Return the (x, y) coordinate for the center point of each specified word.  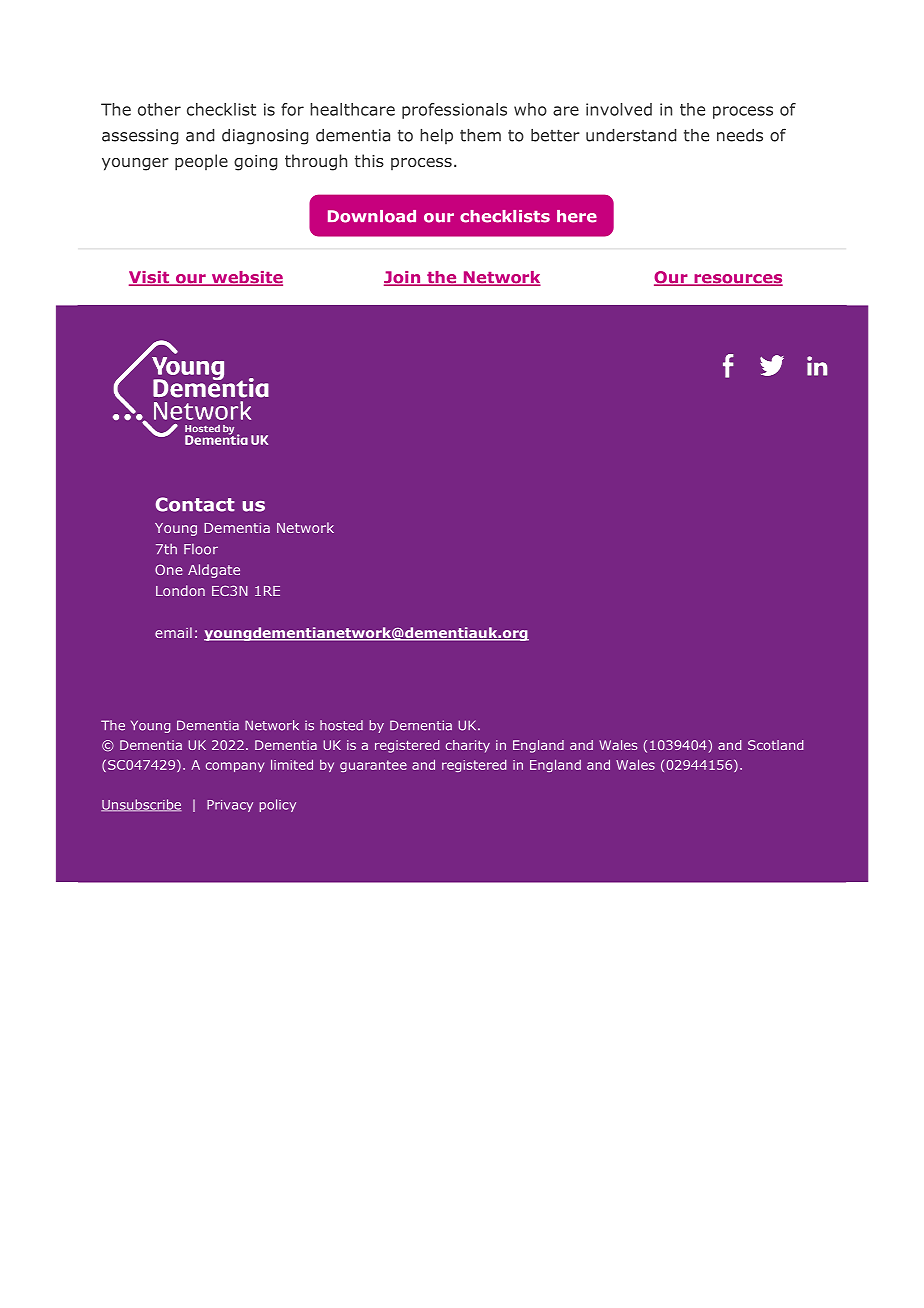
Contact (195, 504)
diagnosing (265, 137)
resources (737, 280)
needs (740, 135)
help (436, 136)
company (235, 767)
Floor (201, 549)
